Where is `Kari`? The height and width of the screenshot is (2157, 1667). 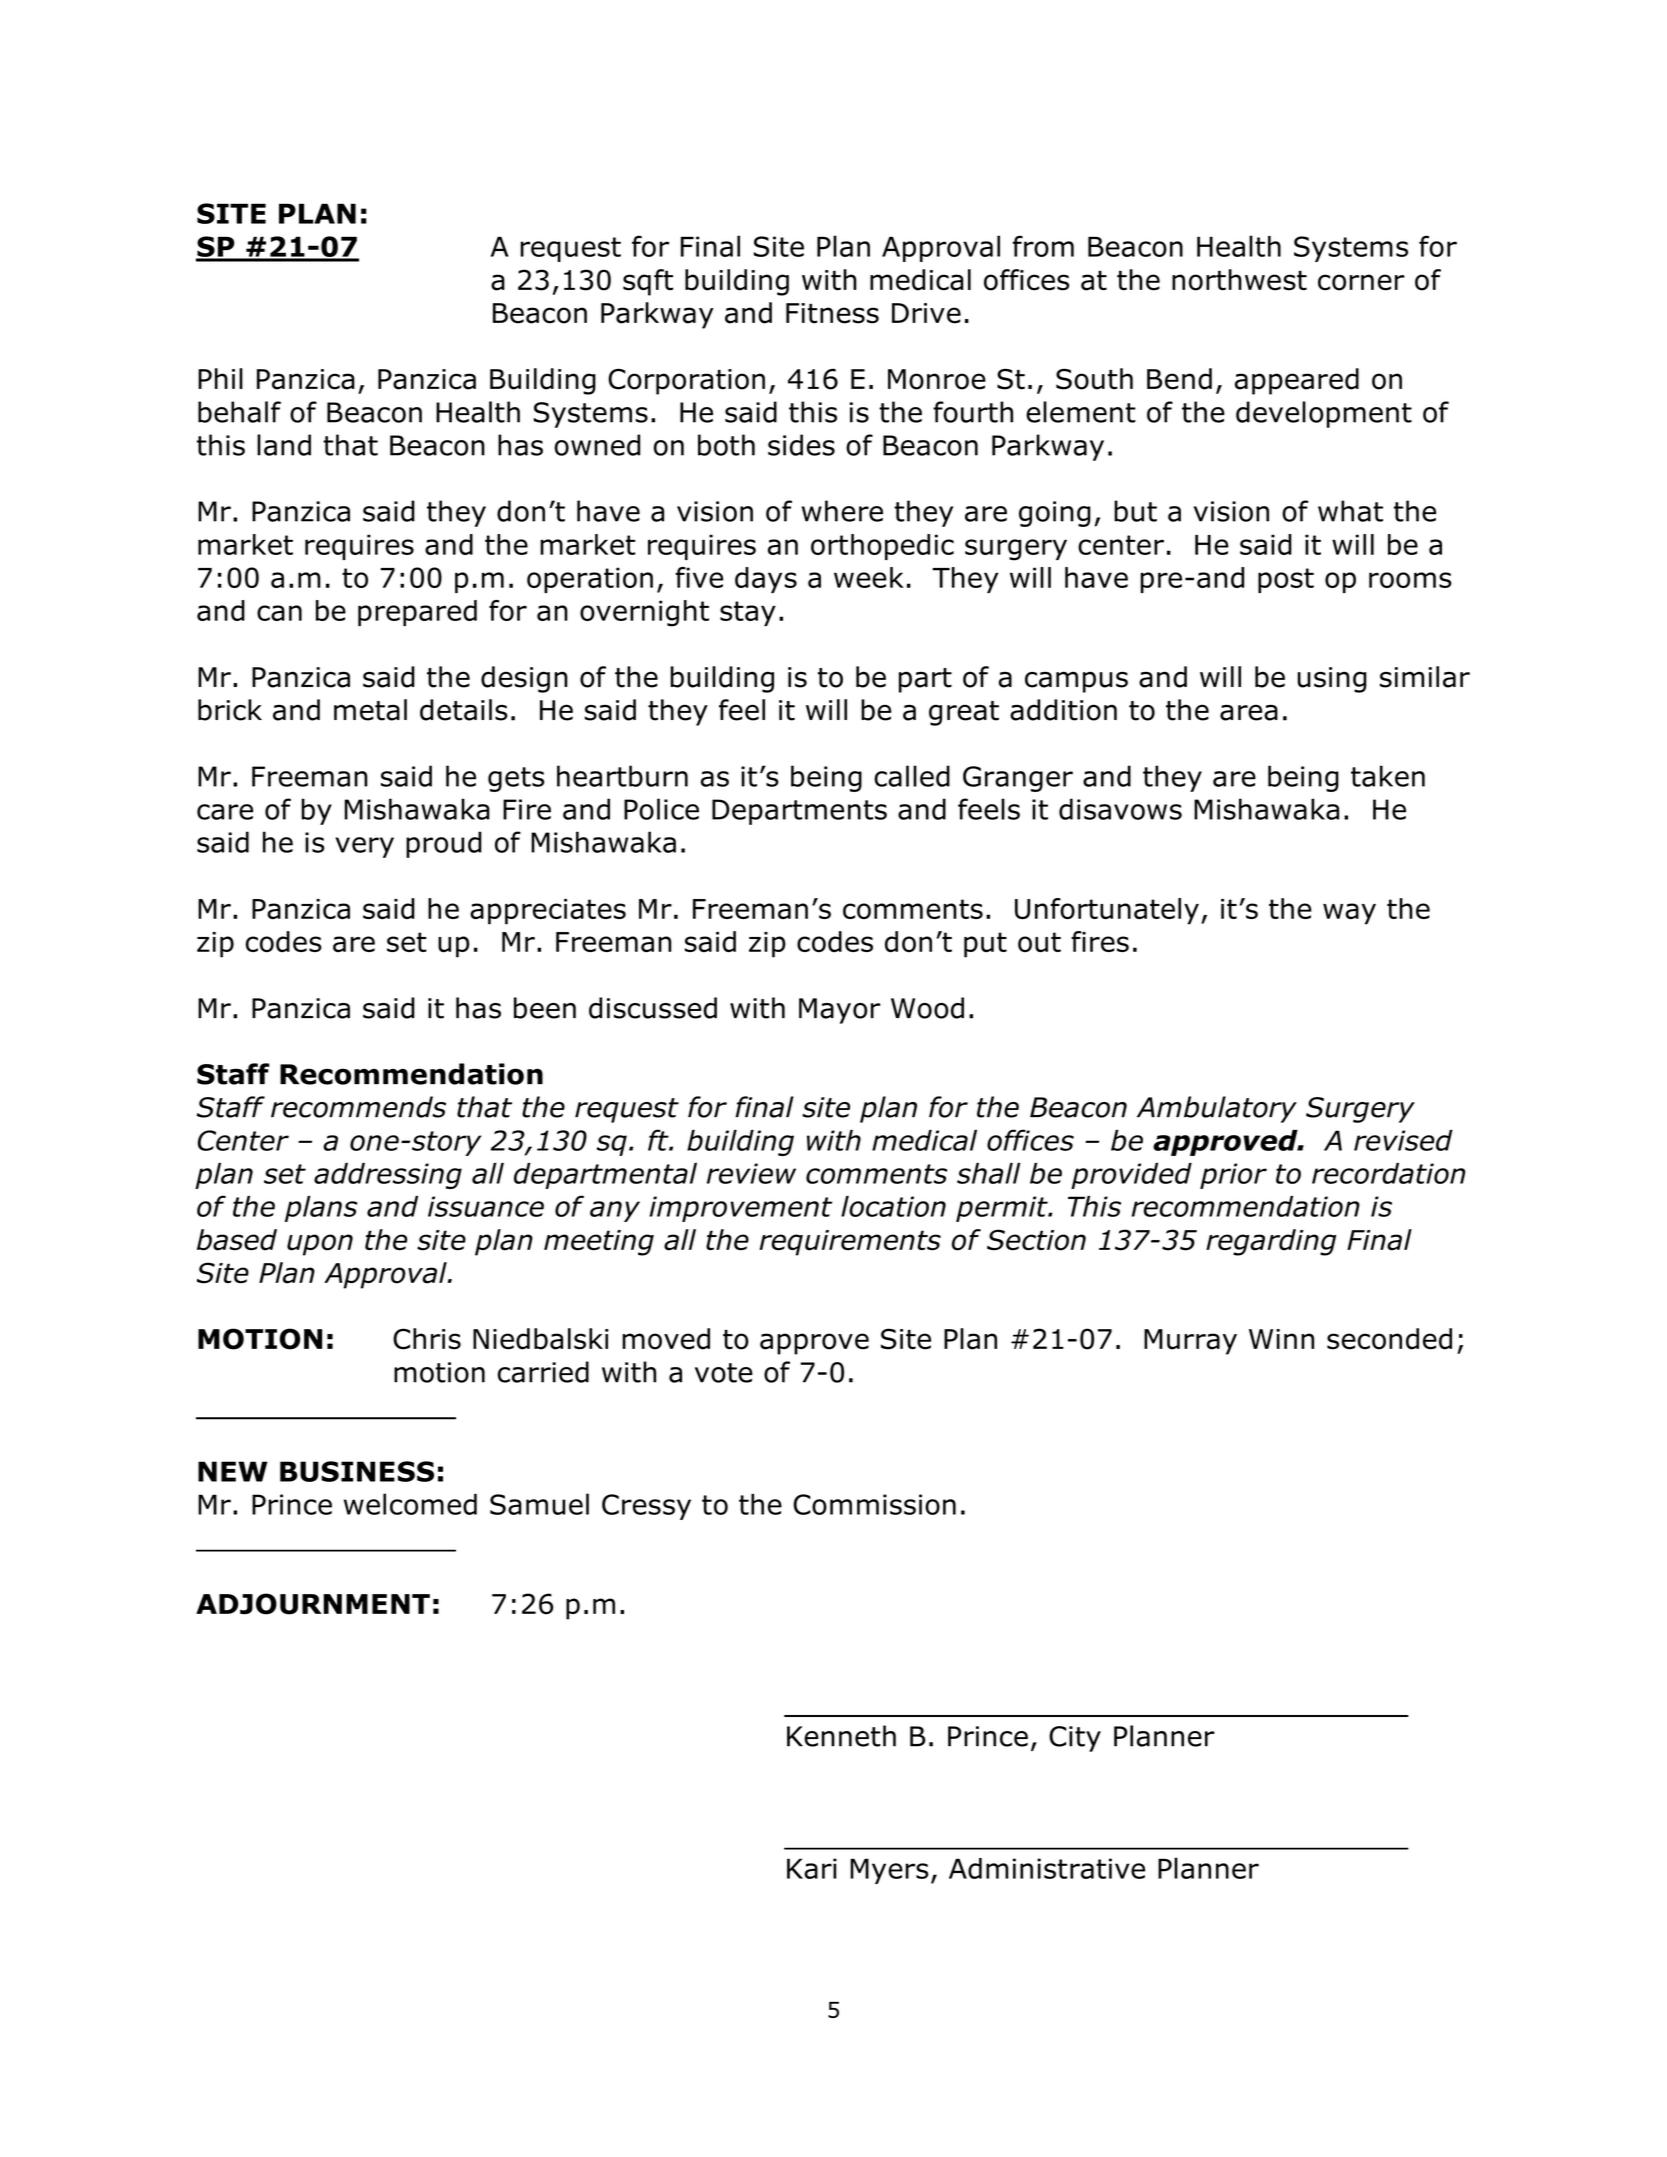
Kari is located at coordinates (812, 1868).
